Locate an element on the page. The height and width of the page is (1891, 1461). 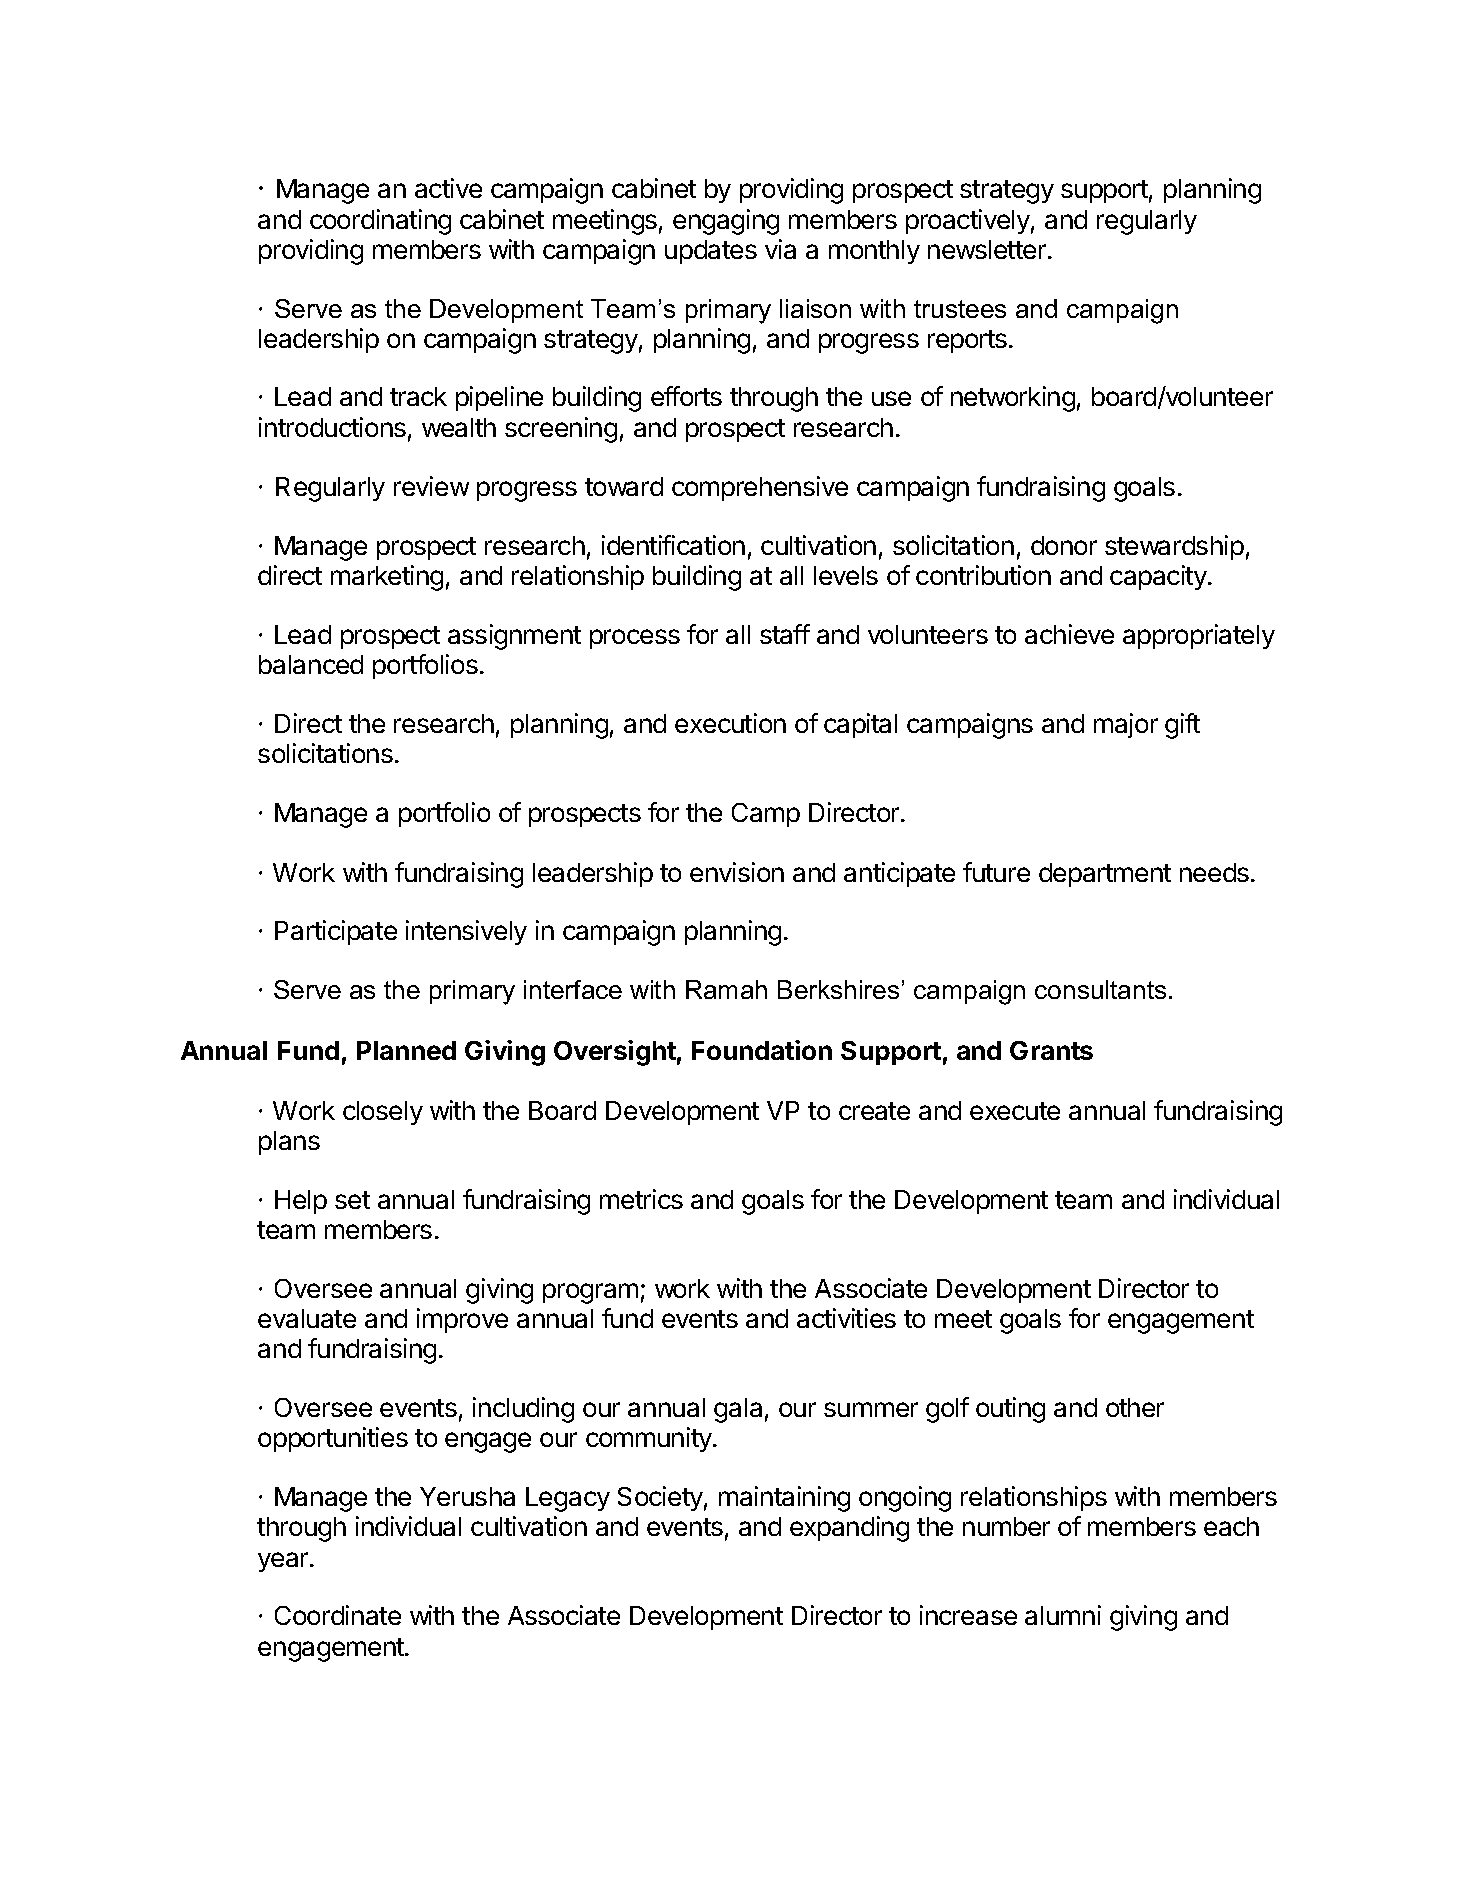
balanced is located at coordinates (311, 664).
